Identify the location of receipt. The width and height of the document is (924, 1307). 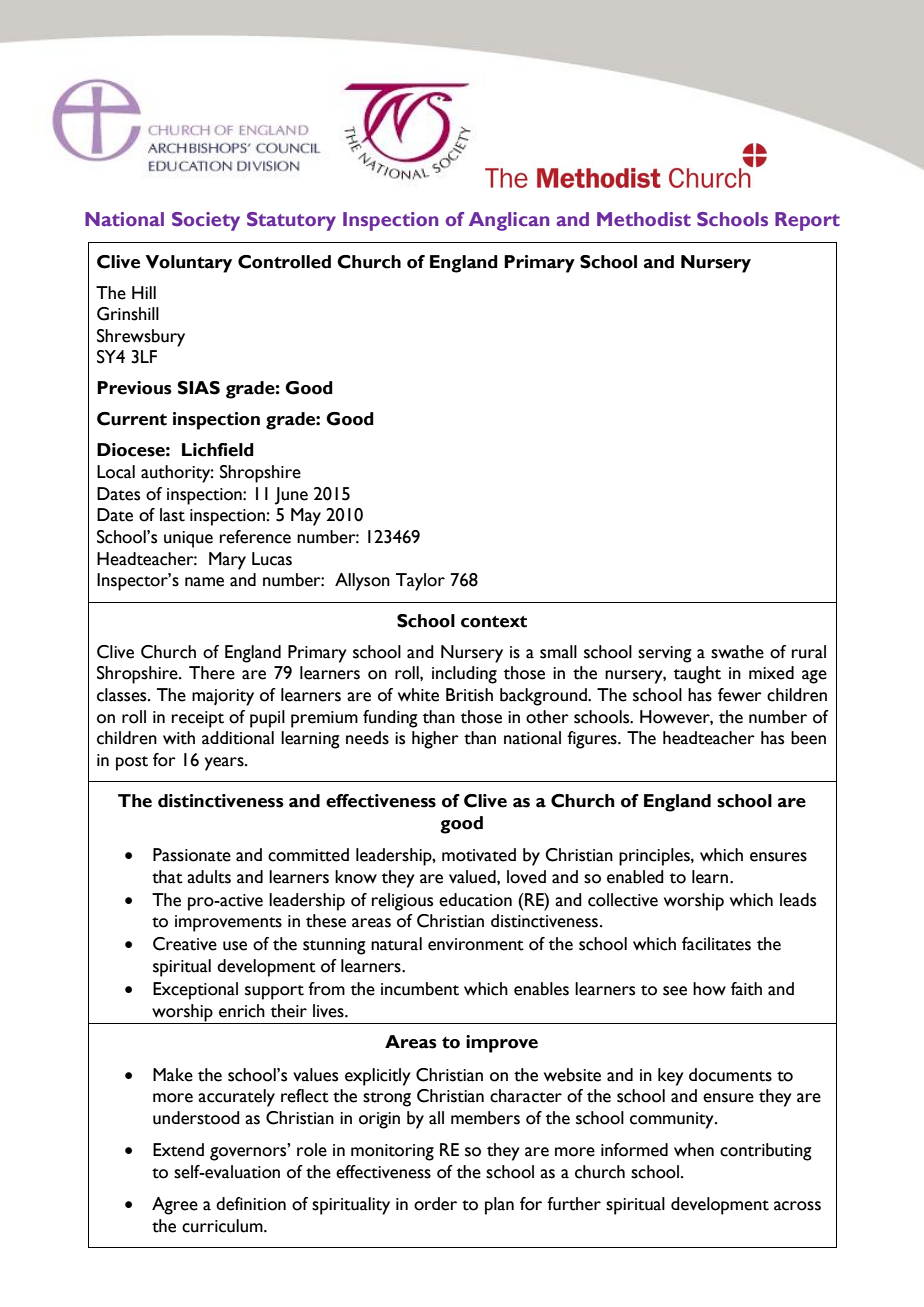
(198, 719).
